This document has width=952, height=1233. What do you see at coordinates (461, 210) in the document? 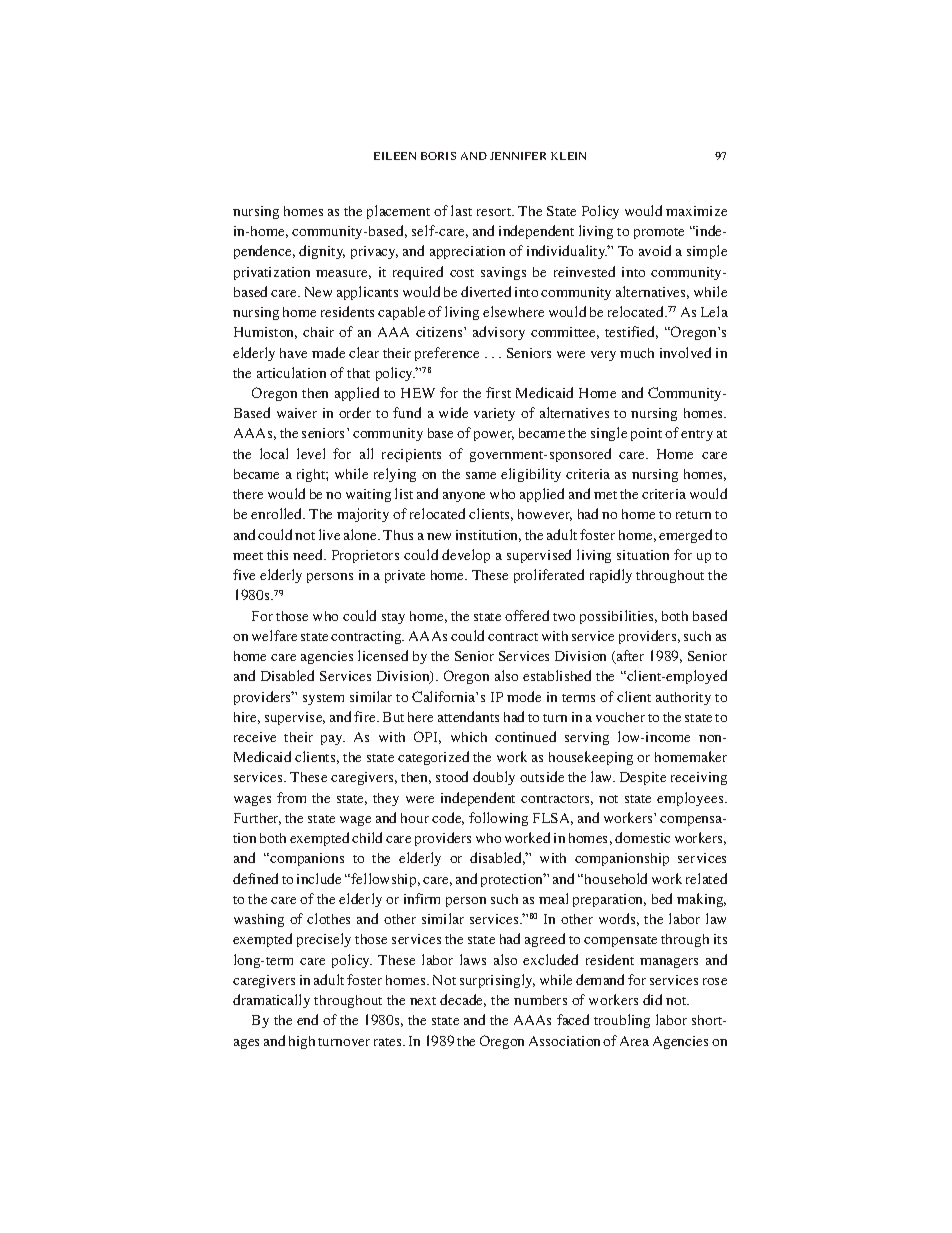
I see `last` at bounding box center [461, 210].
